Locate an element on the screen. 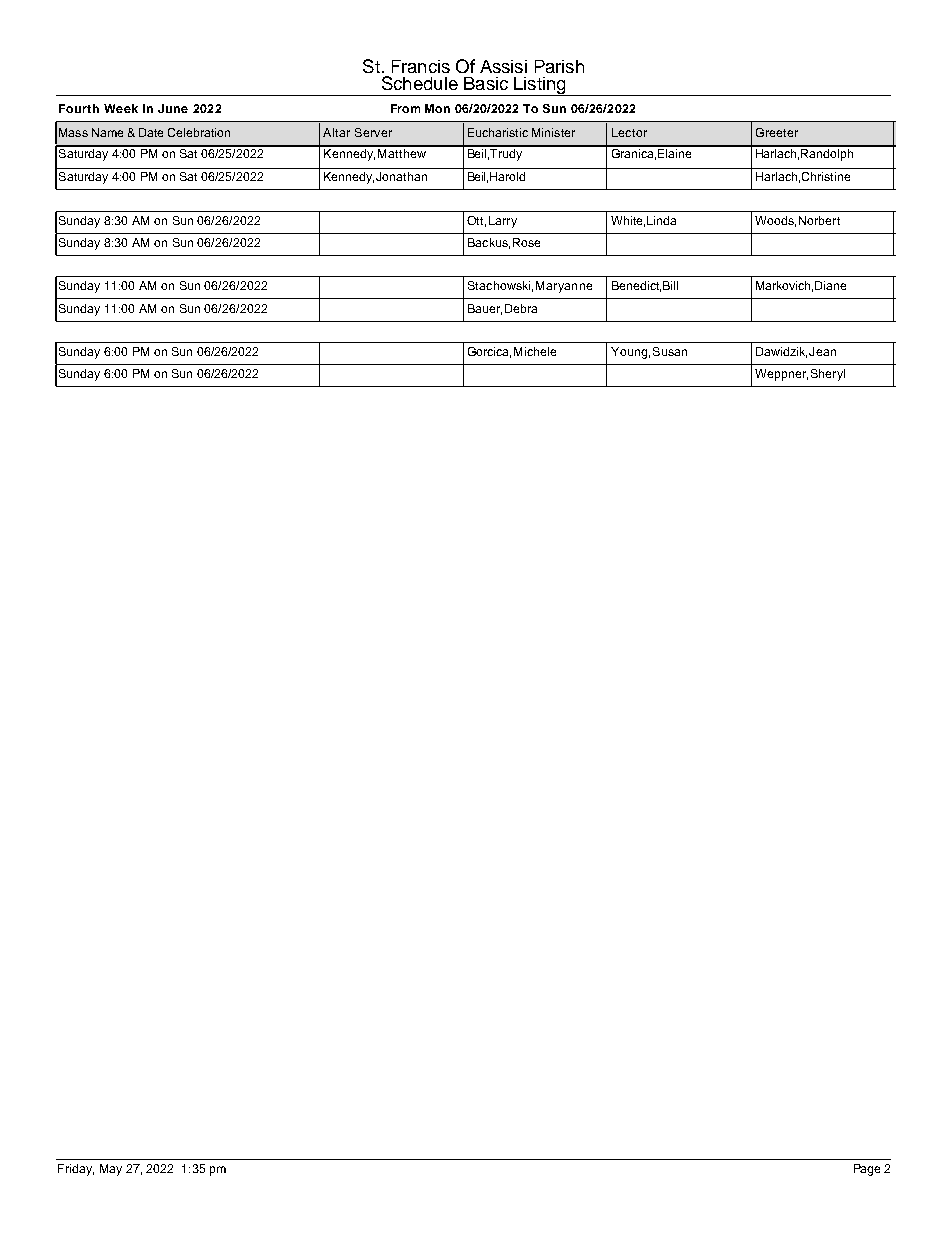  Eucharistic is located at coordinates (498, 132).
